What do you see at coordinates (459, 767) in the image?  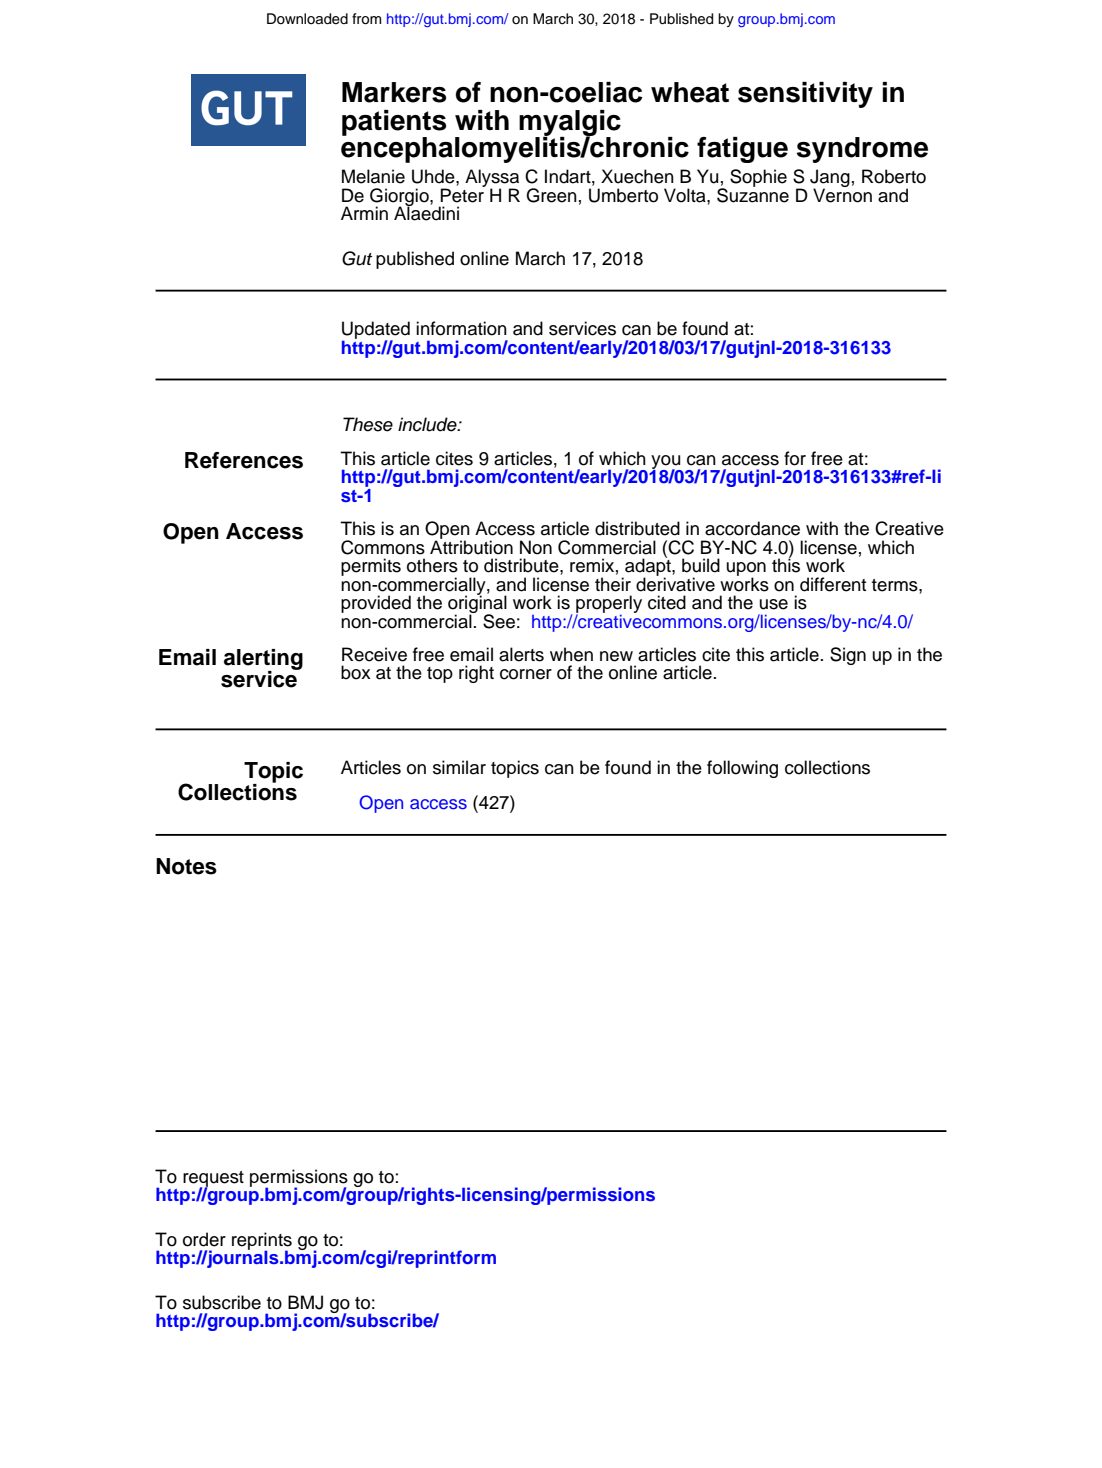 I see `similar` at bounding box center [459, 767].
